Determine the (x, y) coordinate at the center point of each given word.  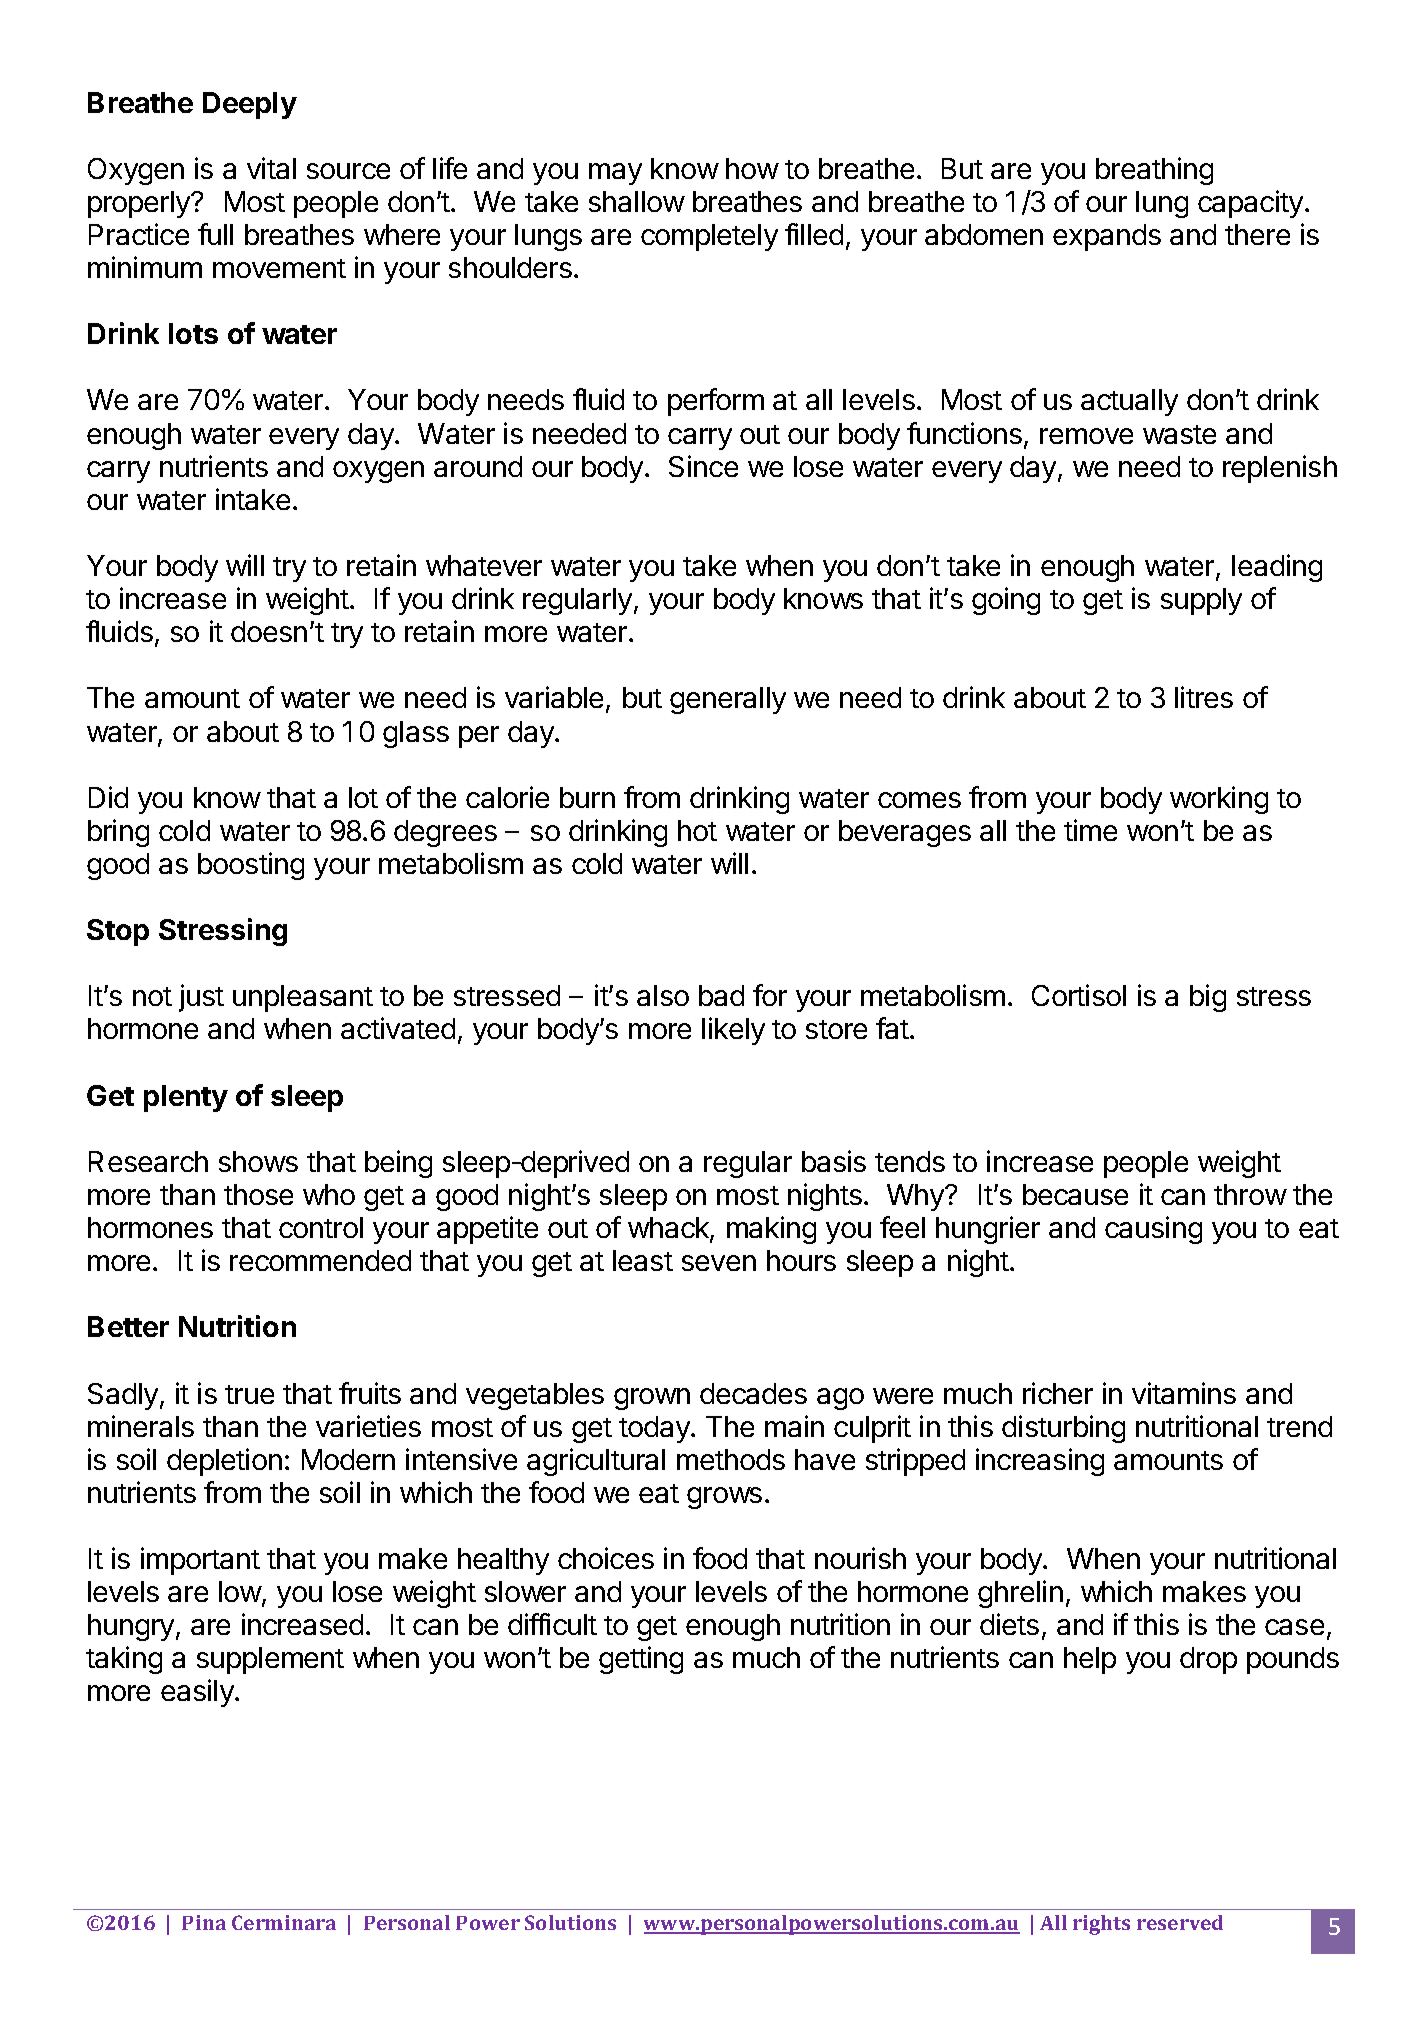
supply (1201, 601)
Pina (204, 1922)
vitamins (1184, 1393)
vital (271, 168)
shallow (637, 201)
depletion (224, 1462)
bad (721, 995)
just (201, 998)
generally (728, 700)
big (1208, 998)
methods (731, 1459)
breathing (1154, 171)
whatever (484, 565)
